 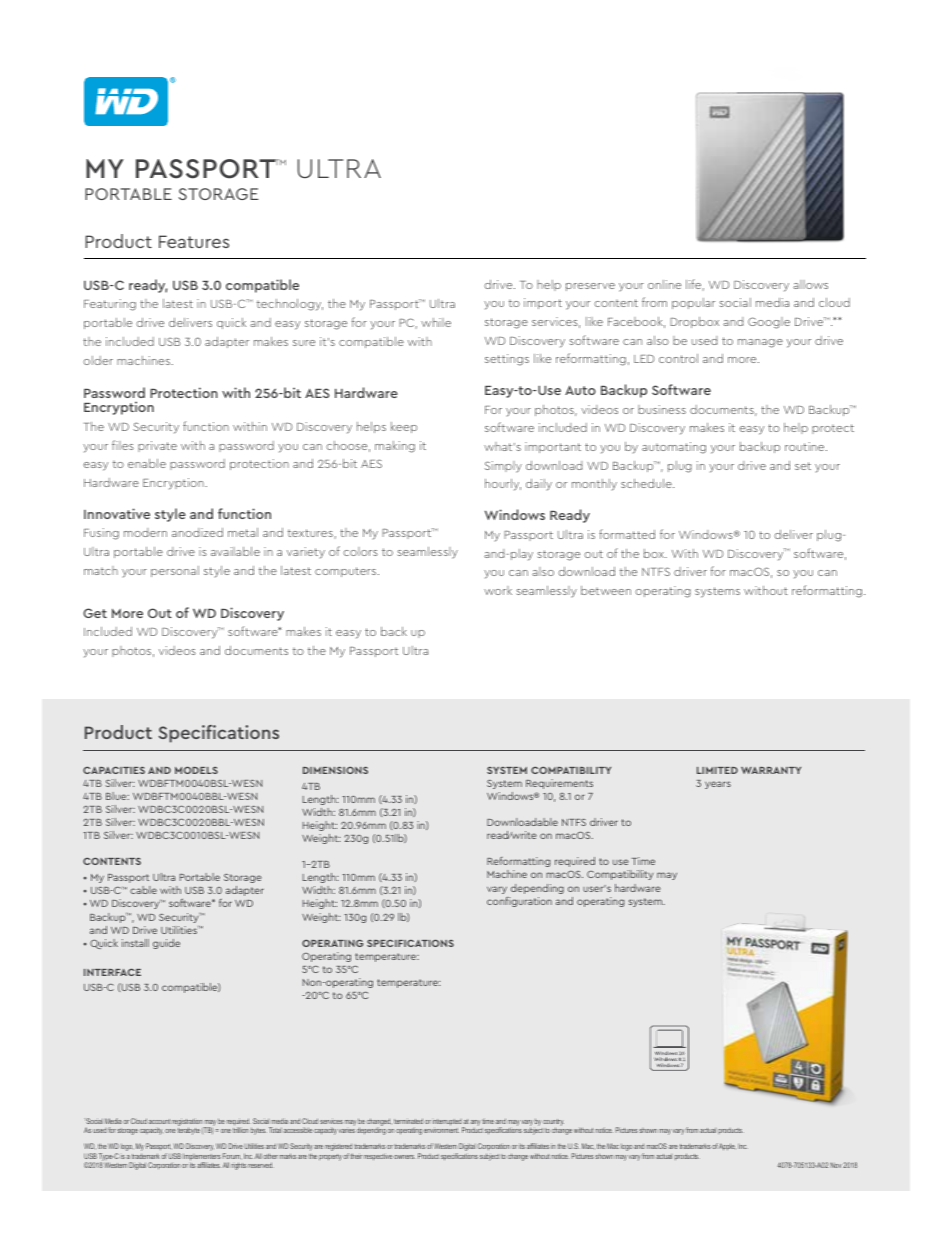 I want to click on while, so click(x=436, y=322).
